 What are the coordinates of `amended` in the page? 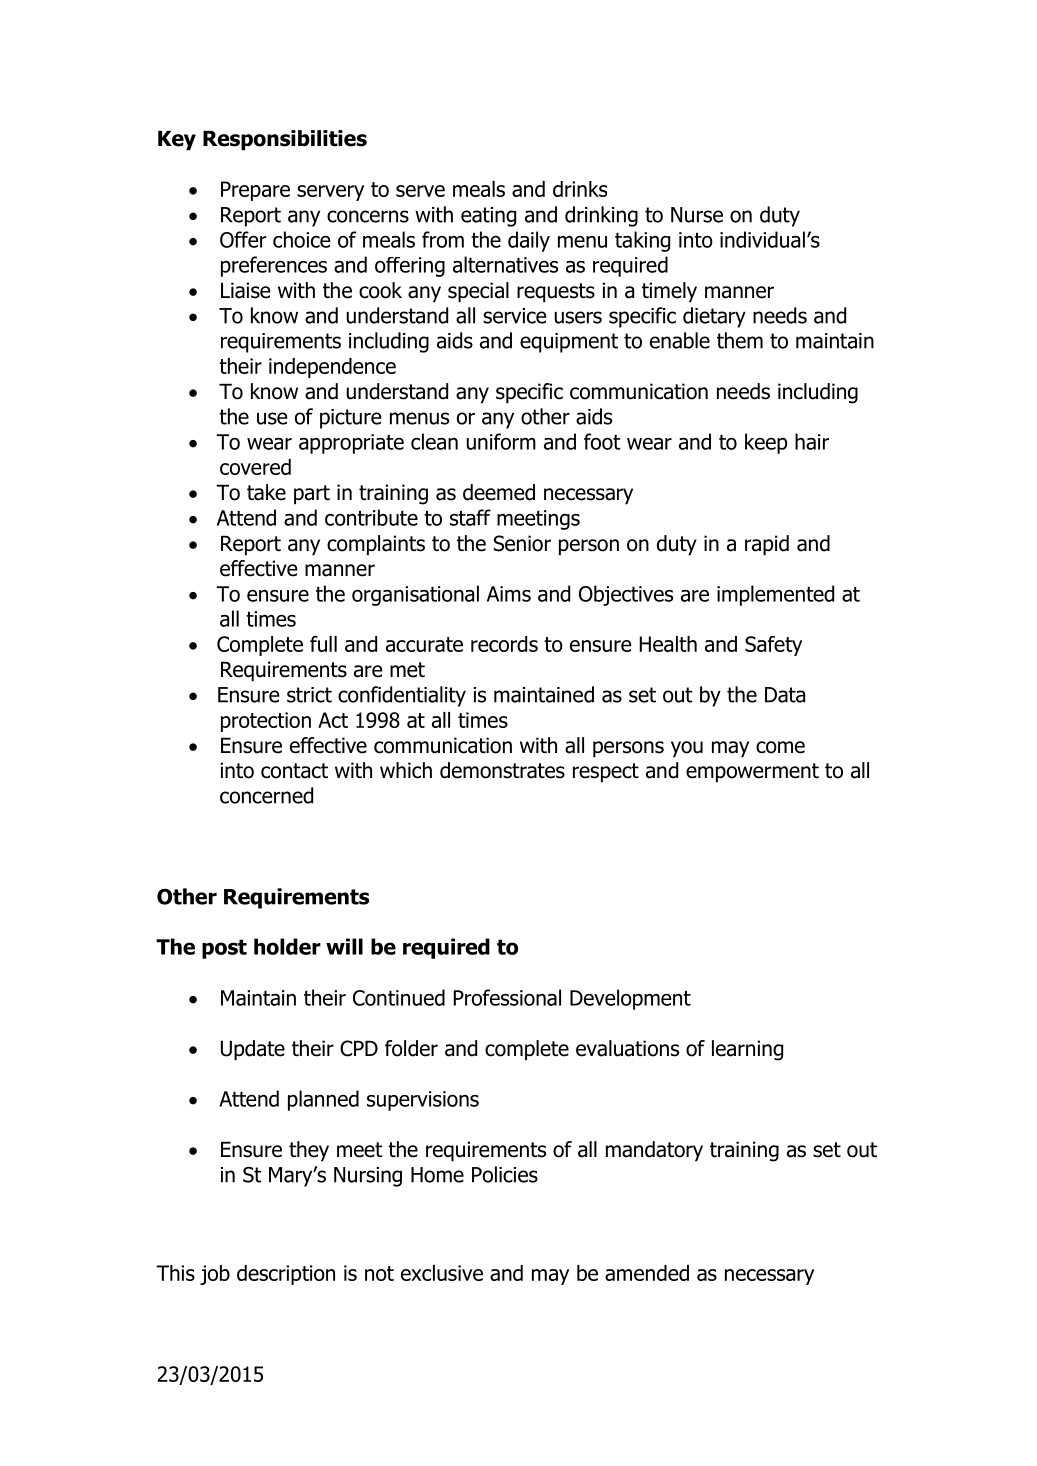 It's located at (647, 1273).
